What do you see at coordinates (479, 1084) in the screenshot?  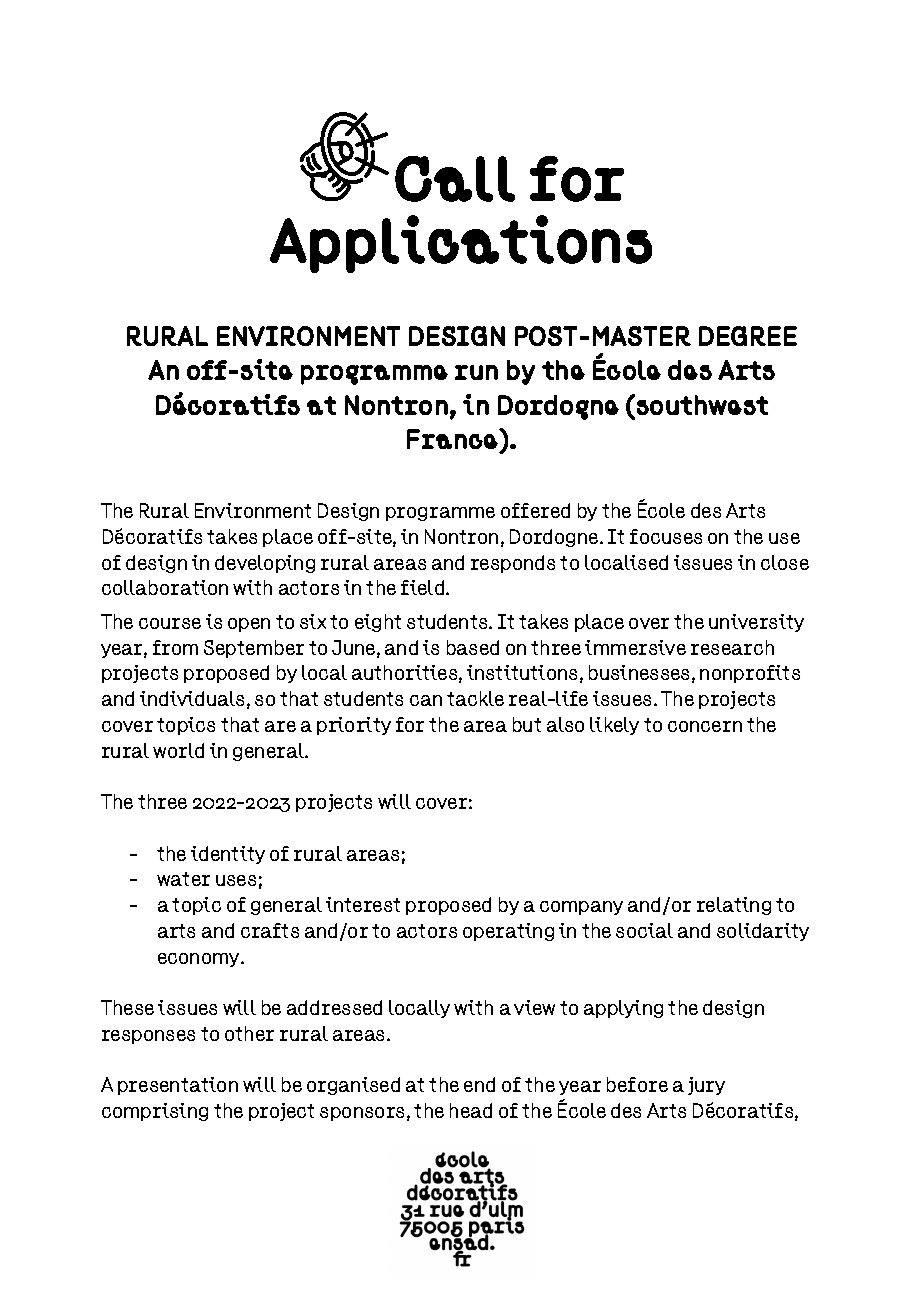 I see `end` at bounding box center [479, 1084].
